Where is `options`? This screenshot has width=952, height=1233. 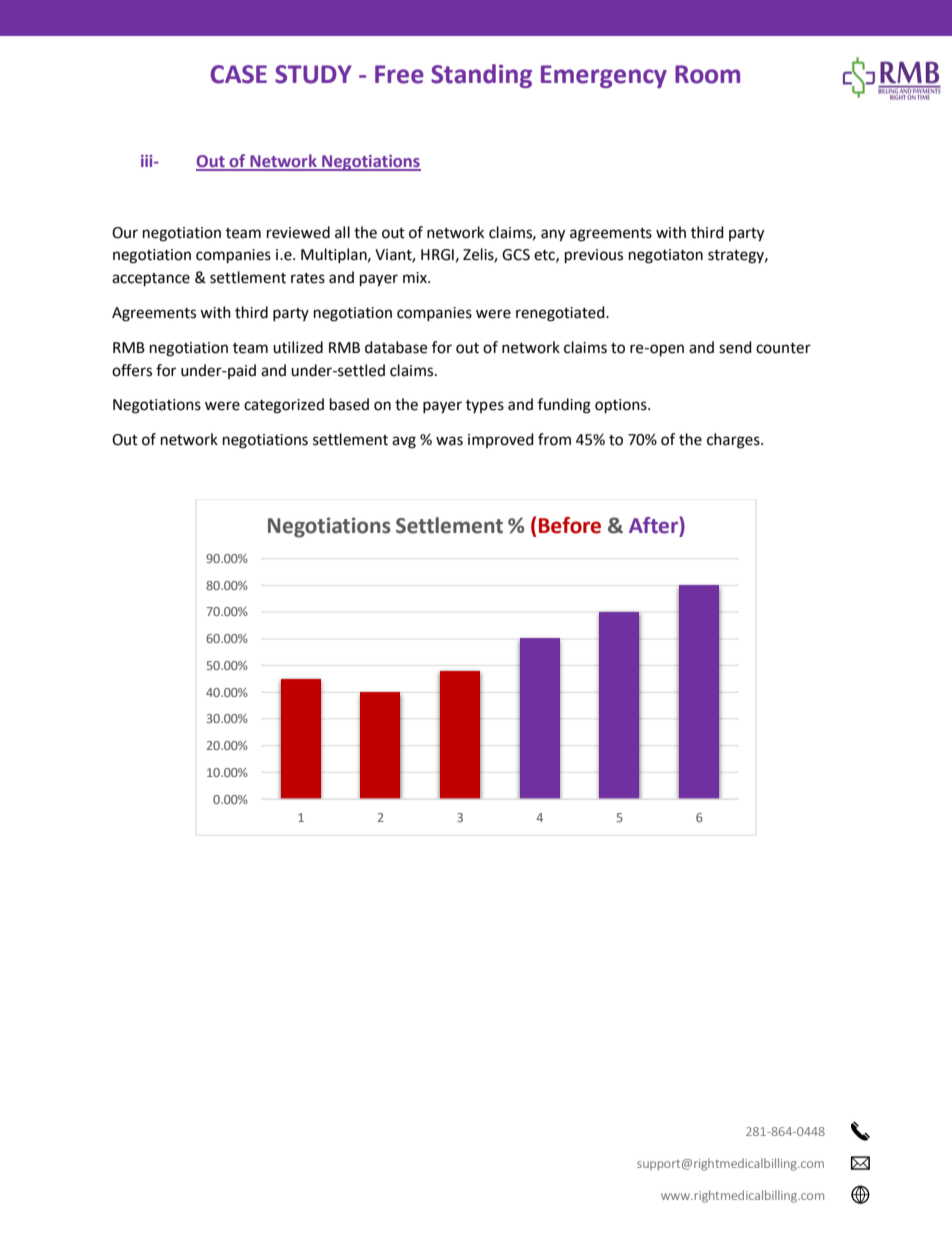
options is located at coordinates (622, 406).
